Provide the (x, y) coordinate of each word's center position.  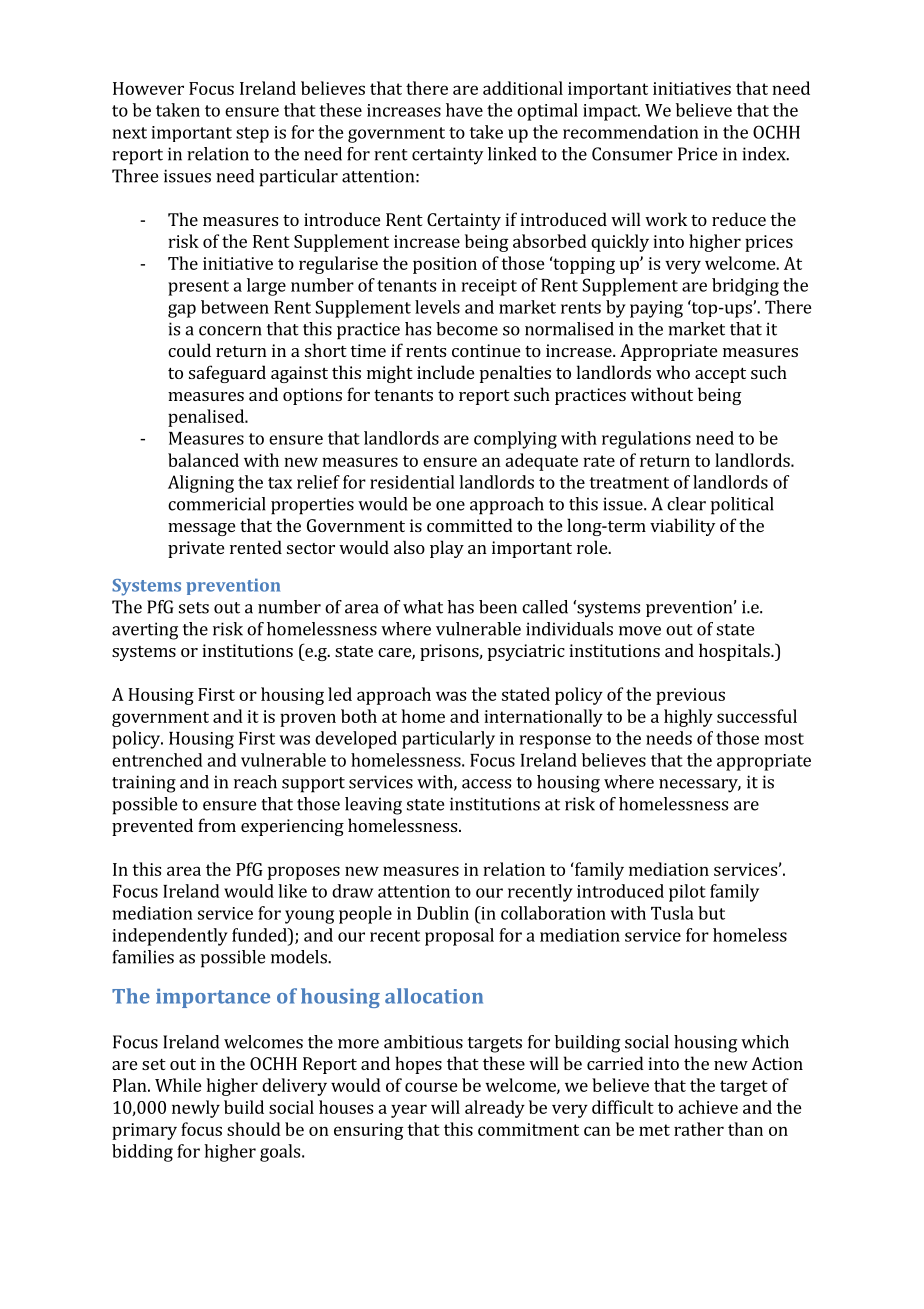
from (217, 825)
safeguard (227, 374)
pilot (687, 893)
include (445, 372)
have (464, 110)
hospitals (735, 652)
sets (194, 608)
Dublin (443, 913)
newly (196, 1109)
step (252, 135)
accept (720, 375)
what (423, 607)
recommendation (631, 132)
